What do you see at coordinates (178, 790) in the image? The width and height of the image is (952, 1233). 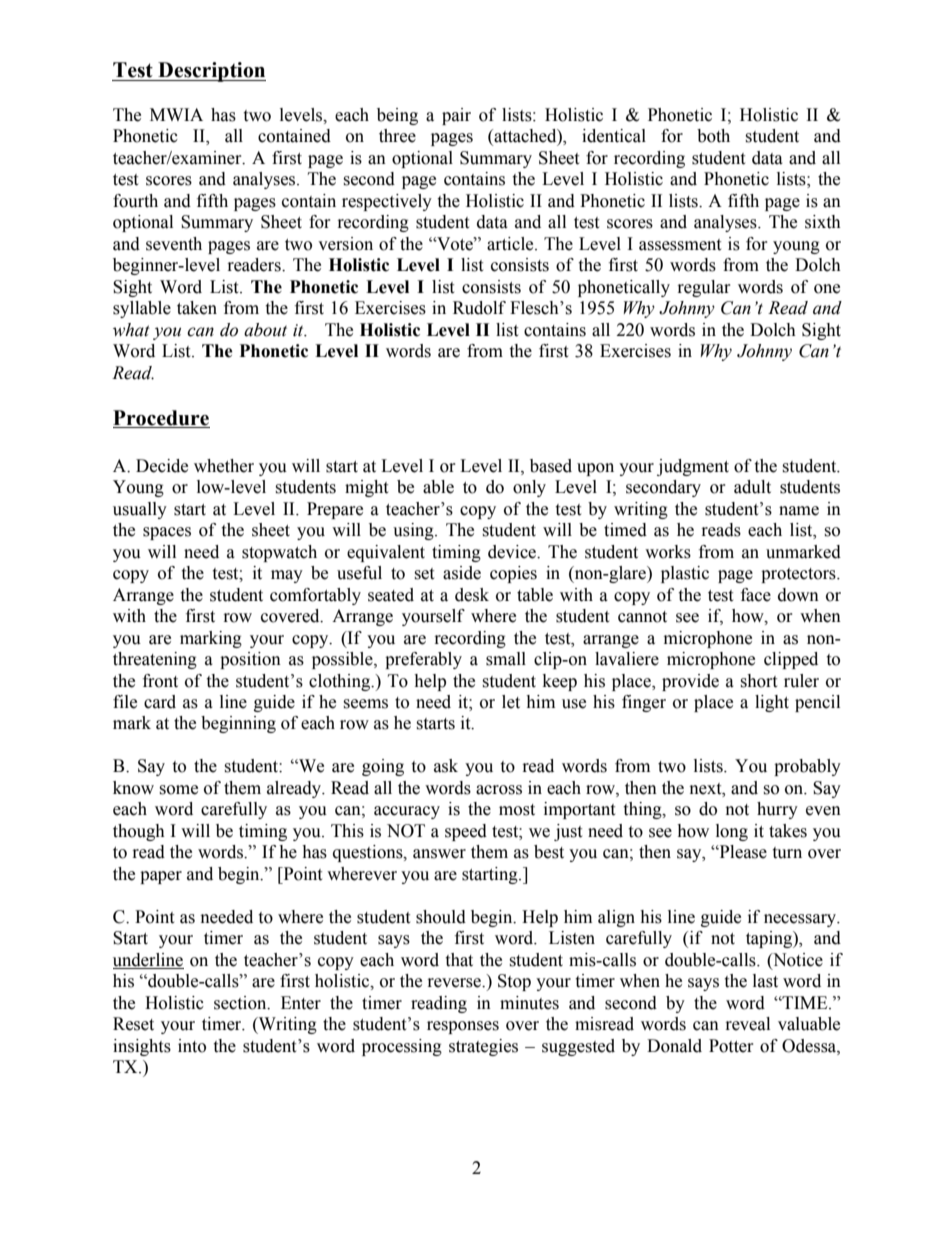 I see `some` at bounding box center [178, 790].
